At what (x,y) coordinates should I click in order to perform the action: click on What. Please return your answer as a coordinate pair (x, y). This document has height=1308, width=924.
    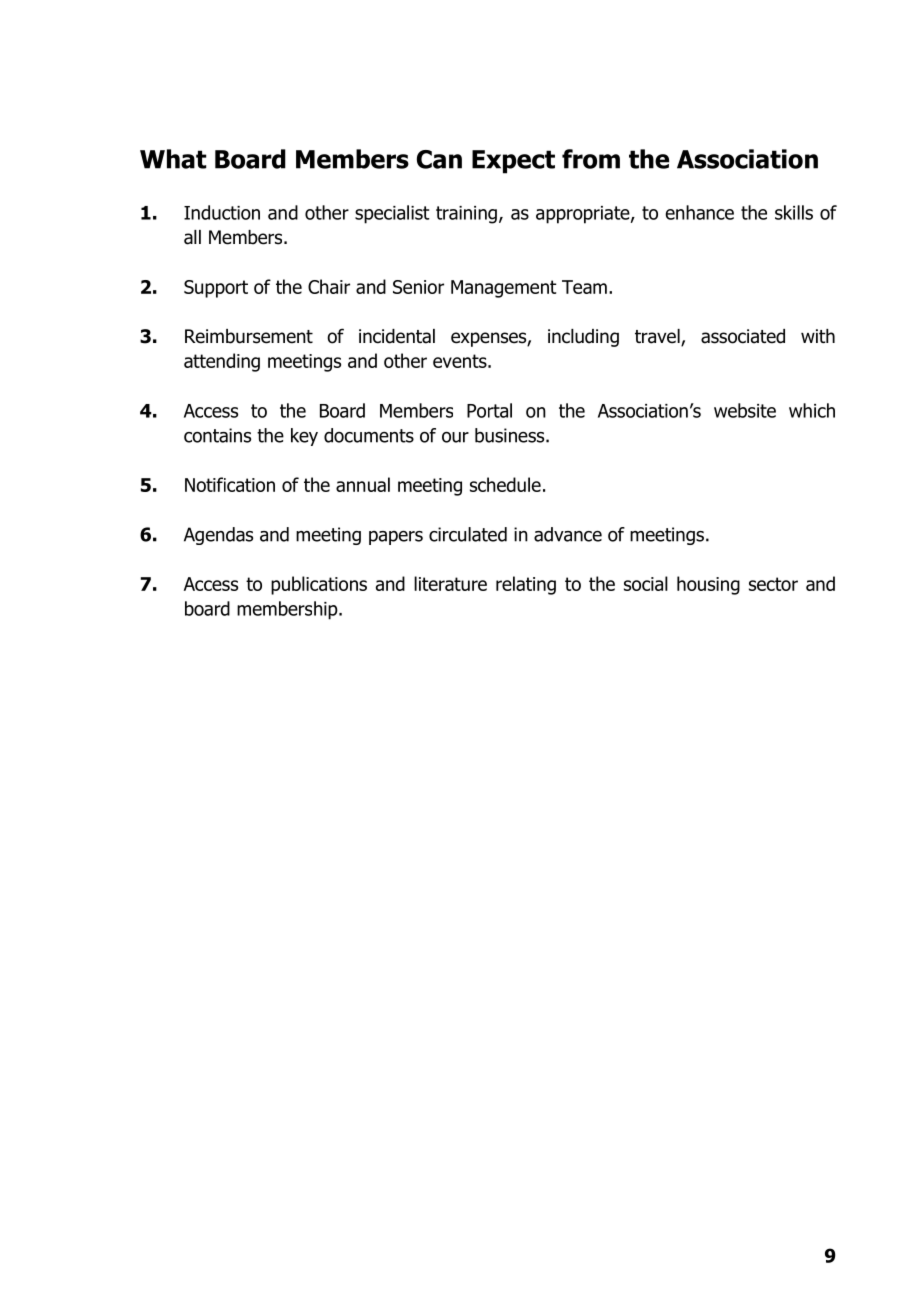
    Looking at the image, I should click on (173, 159).
